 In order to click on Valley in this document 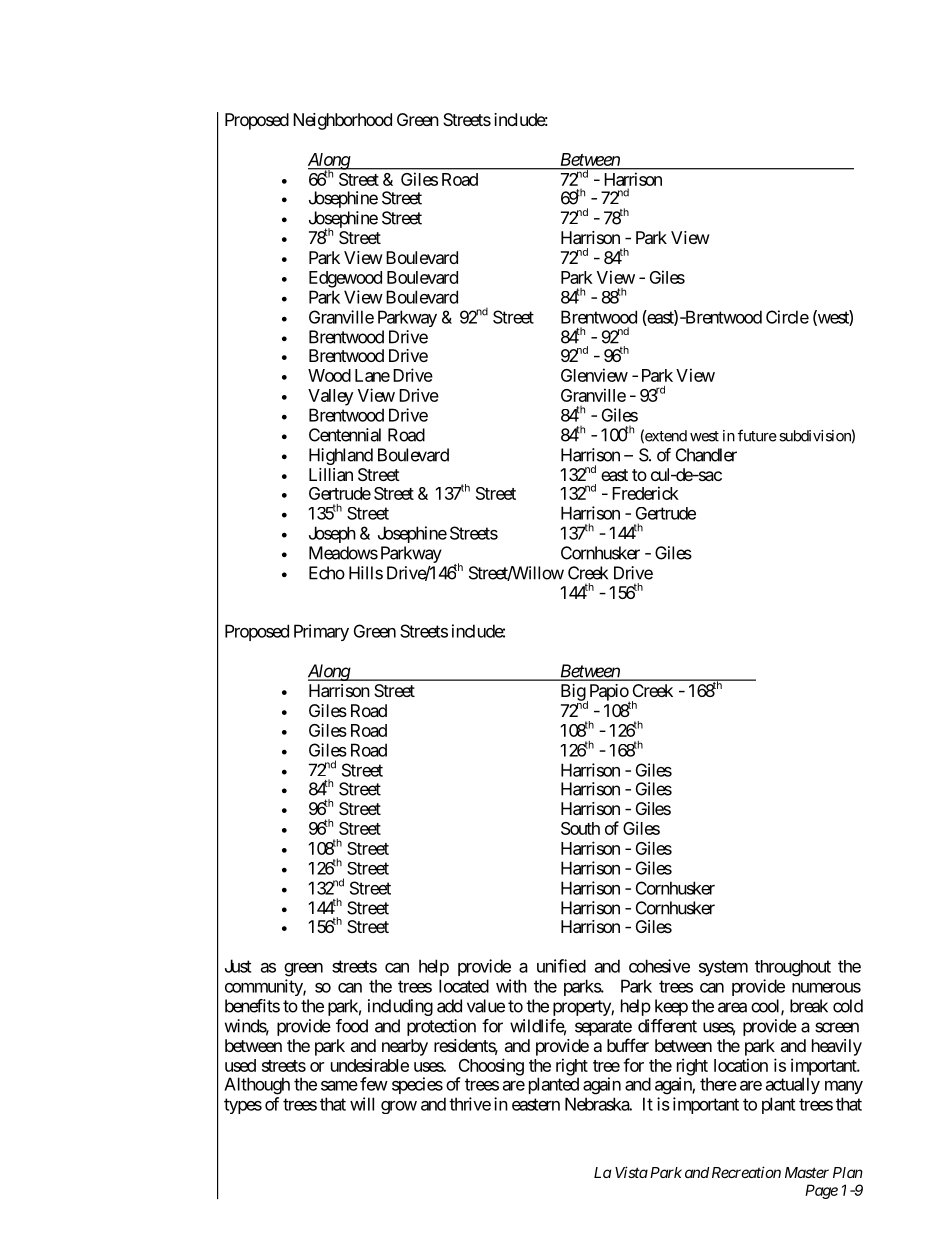, I will do `click(330, 397)`.
